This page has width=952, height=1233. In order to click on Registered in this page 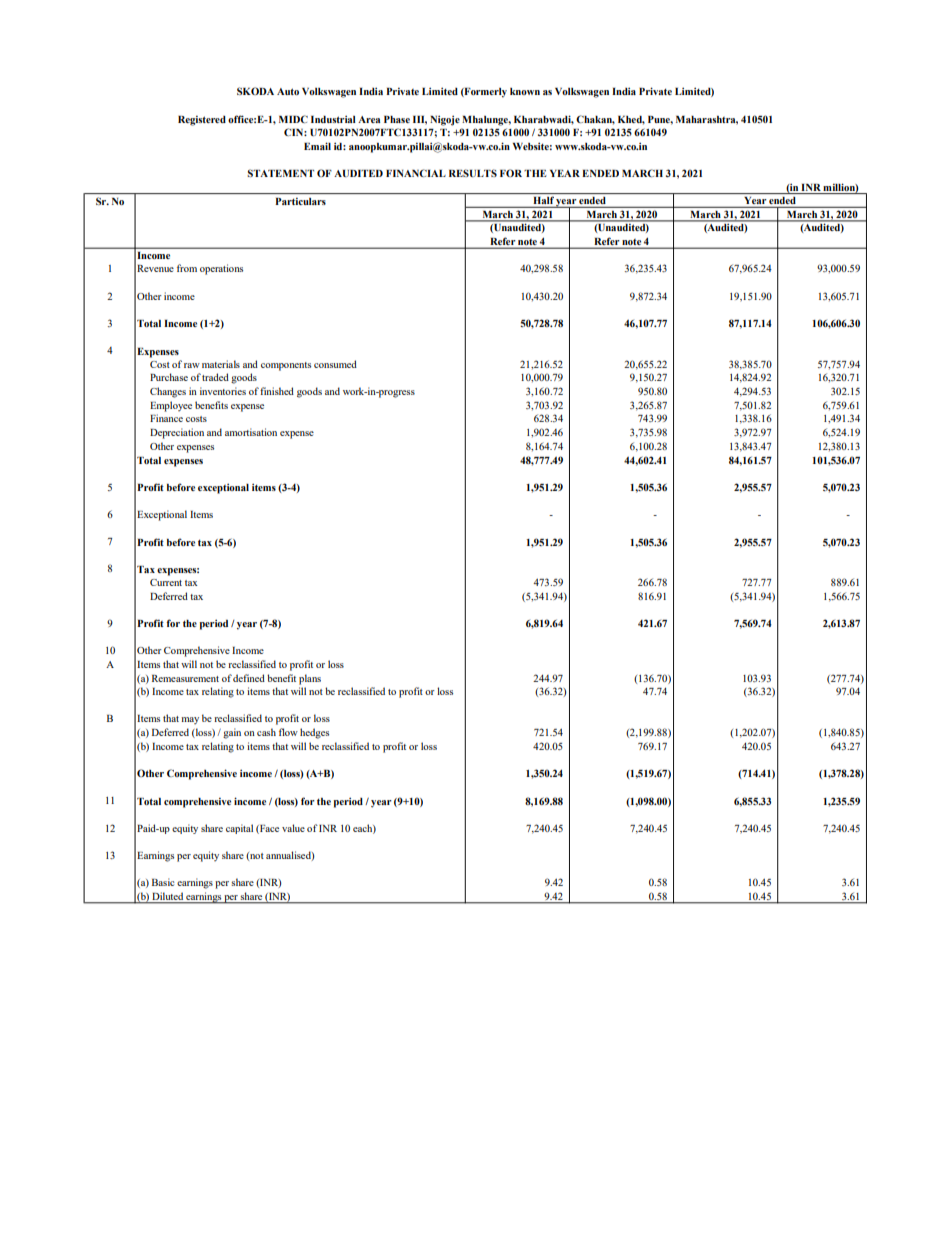, I will do `click(202, 121)`.
